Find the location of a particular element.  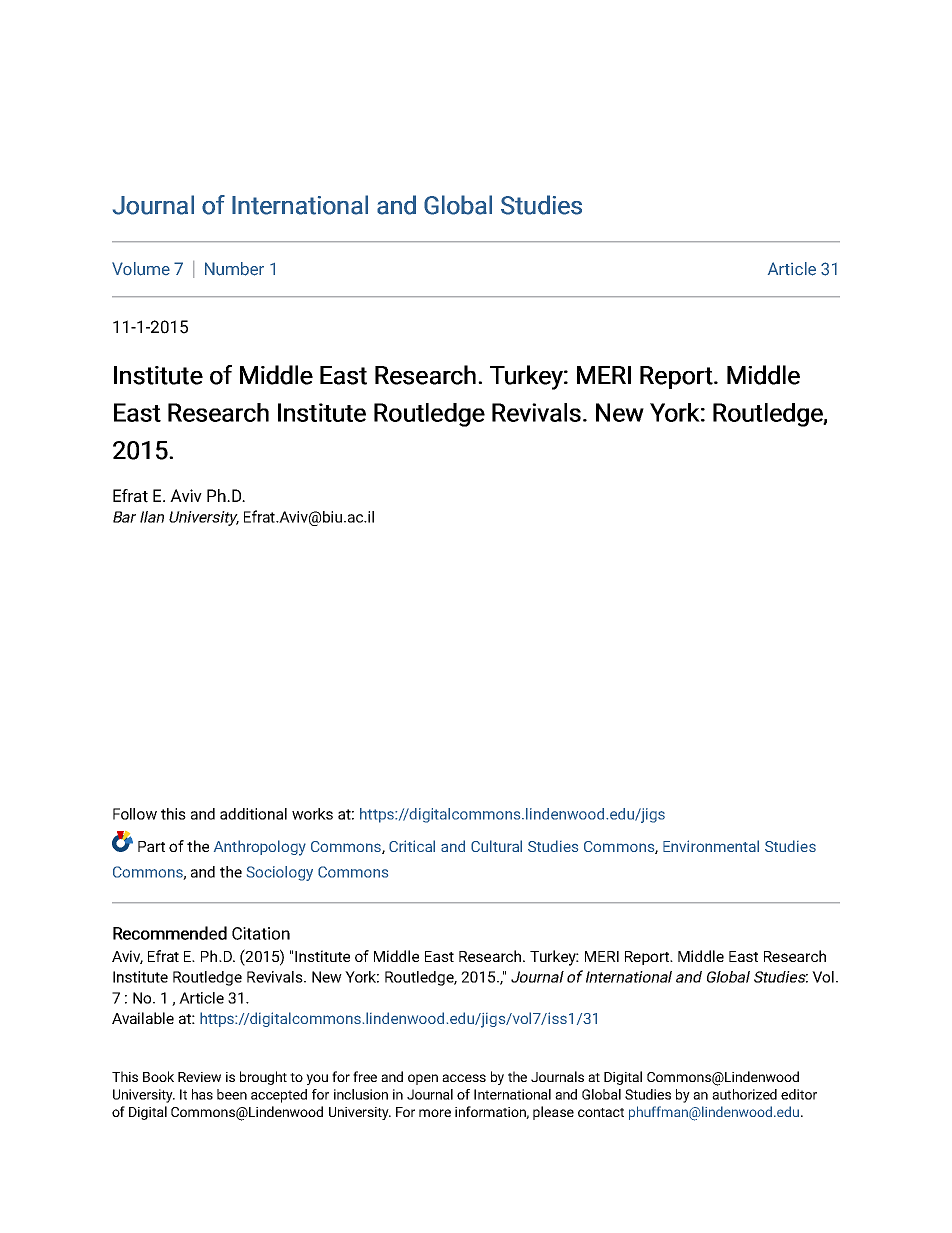

works is located at coordinates (312, 814).
